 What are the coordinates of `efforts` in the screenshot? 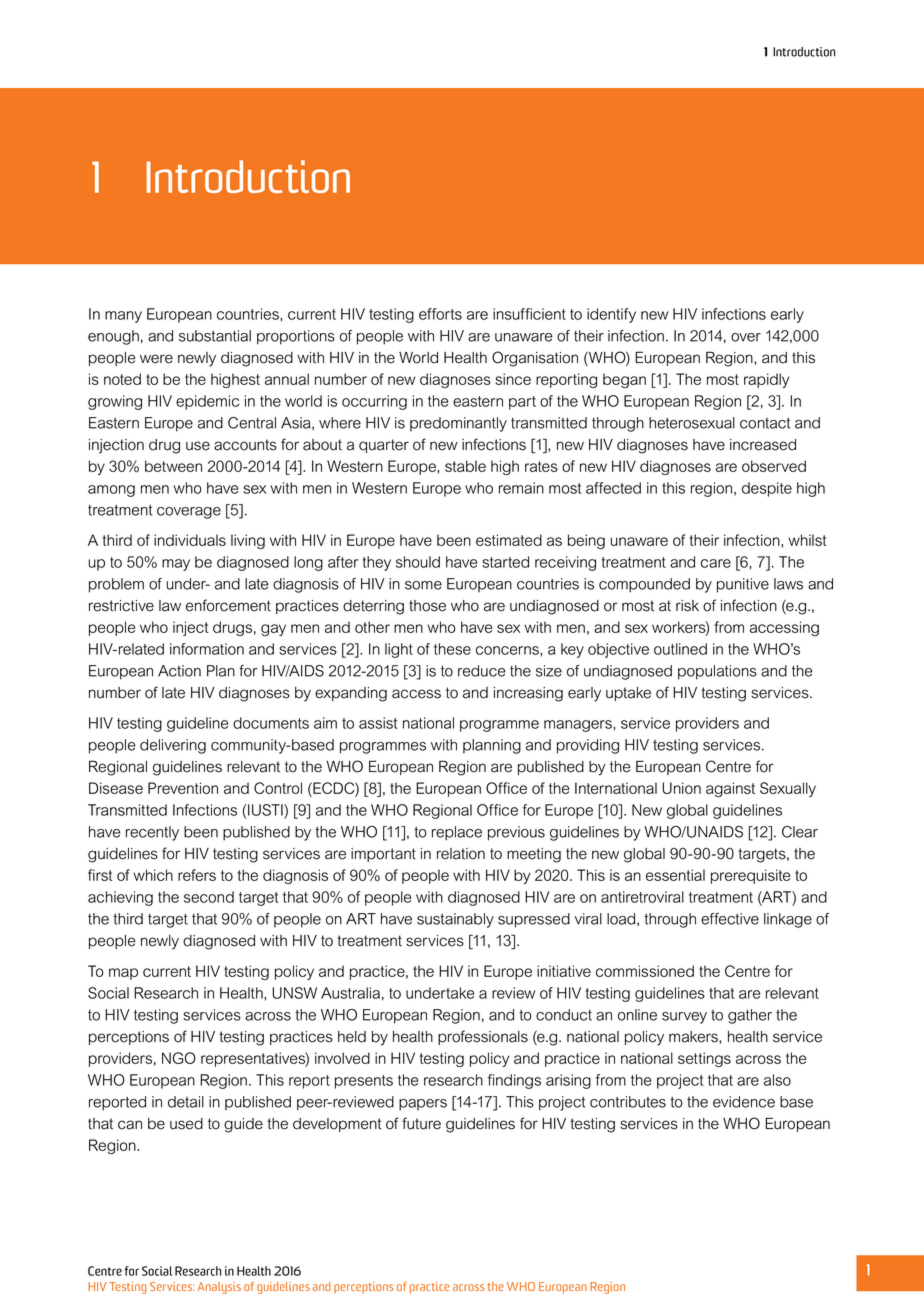 It's located at (440, 314).
